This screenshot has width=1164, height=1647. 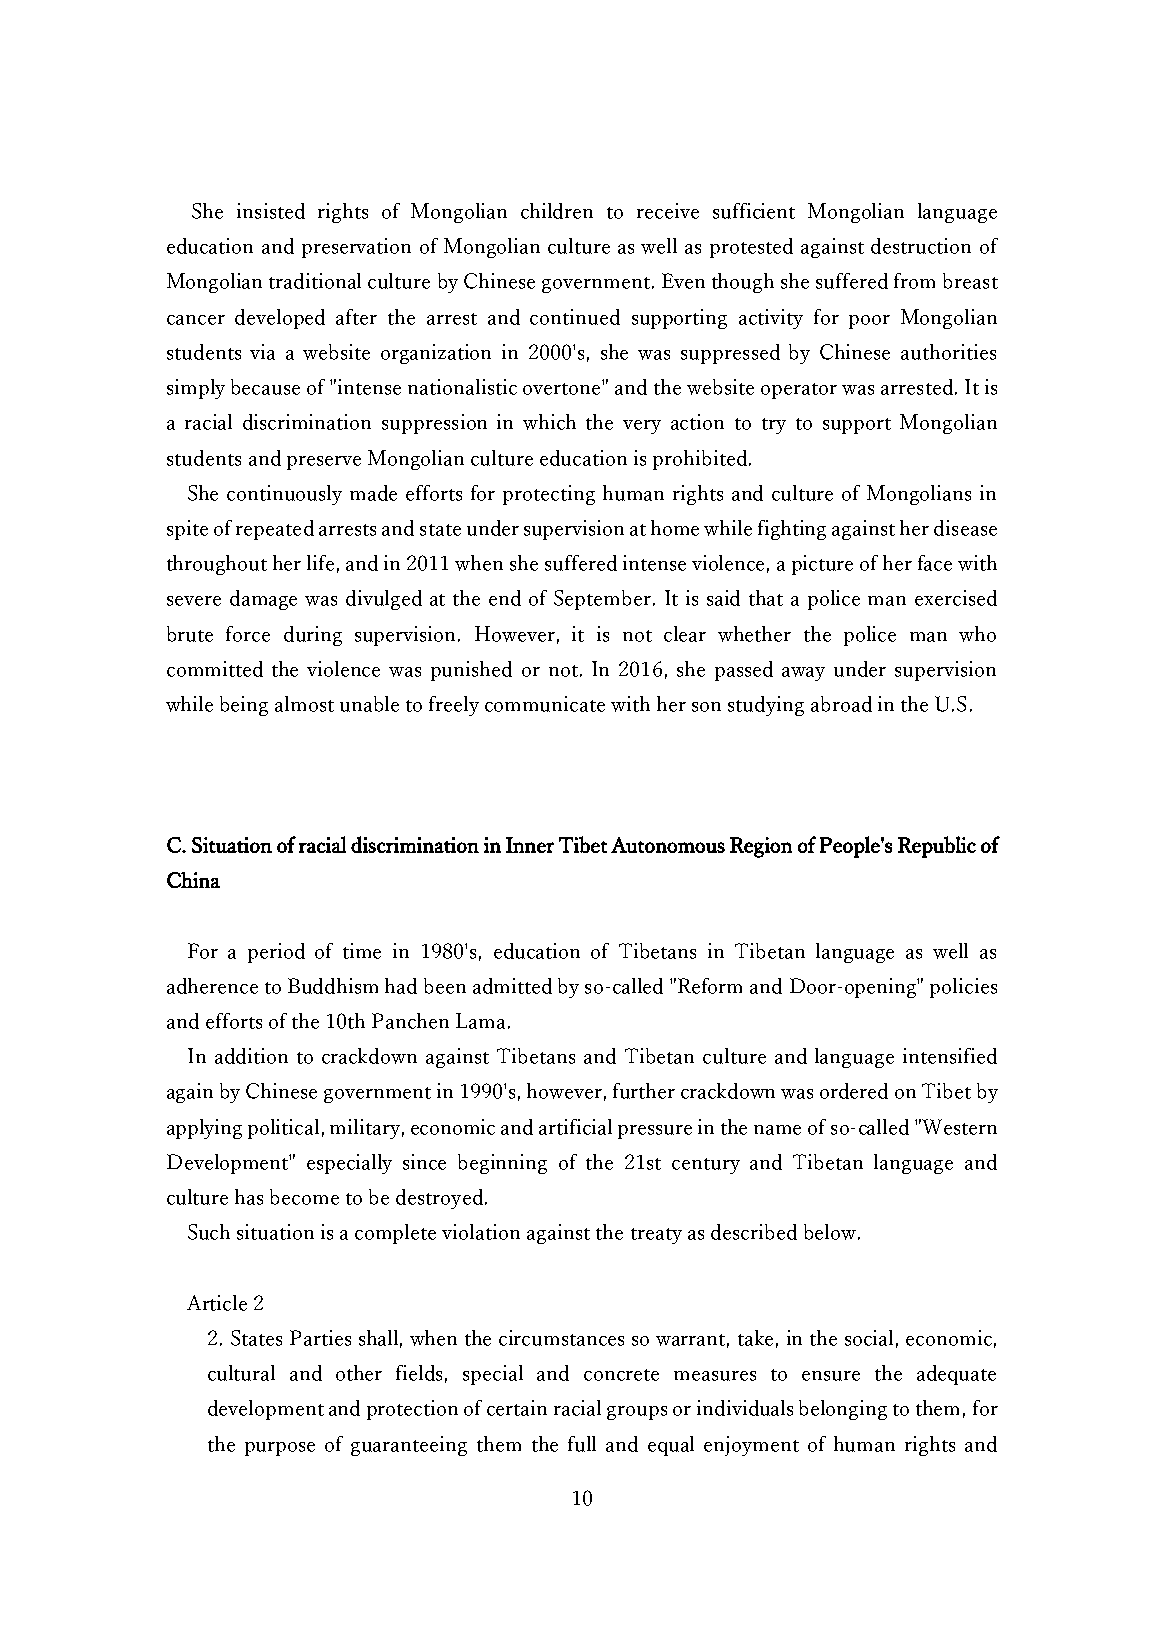 What do you see at coordinates (271, 211) in the screenshot?
I see `insisted` at bounding box center [271, 211].
